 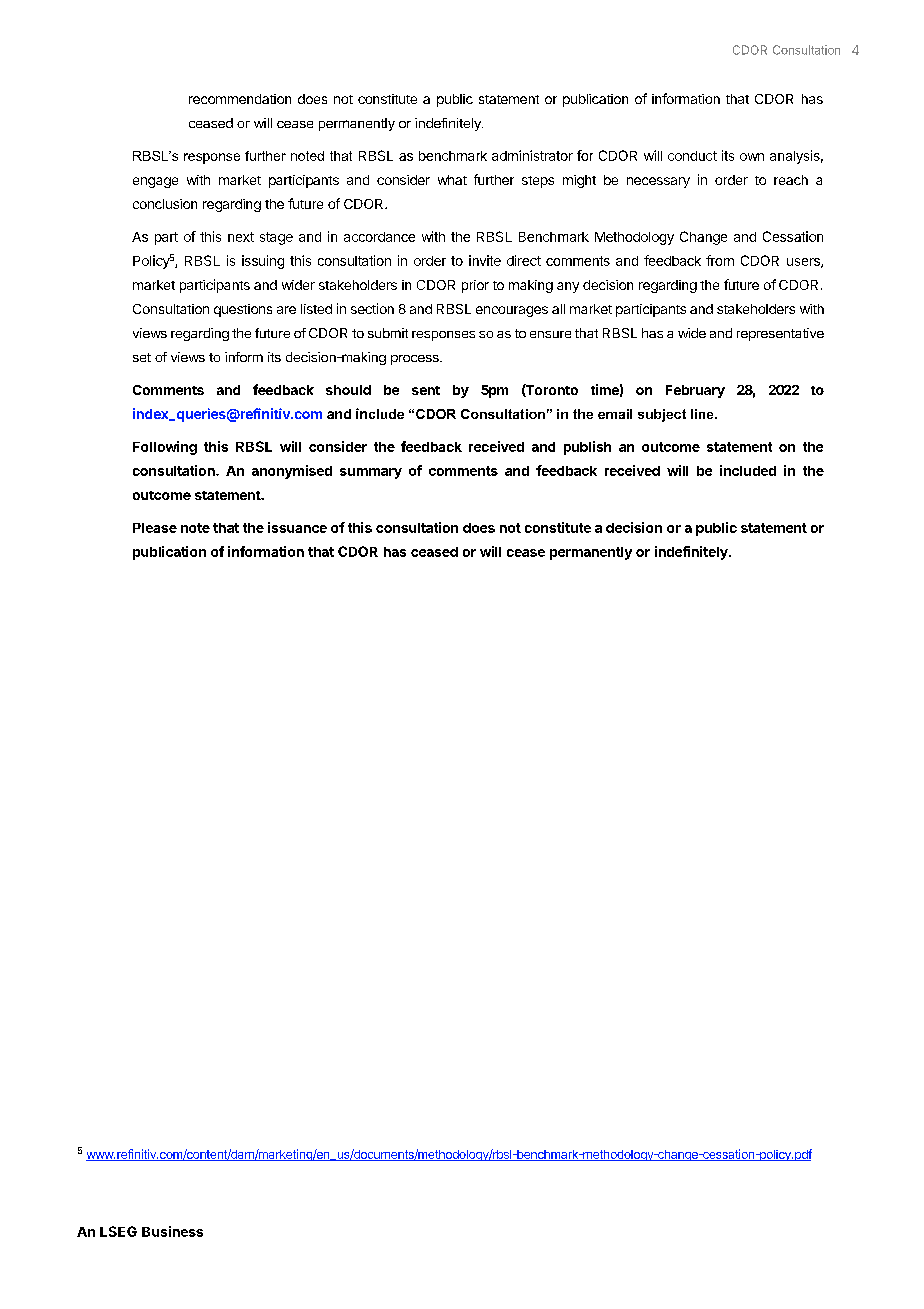 What do you see at coordinates (587, 448) in the screenshot?
I see `publish` at bounding box center [587, 448].
